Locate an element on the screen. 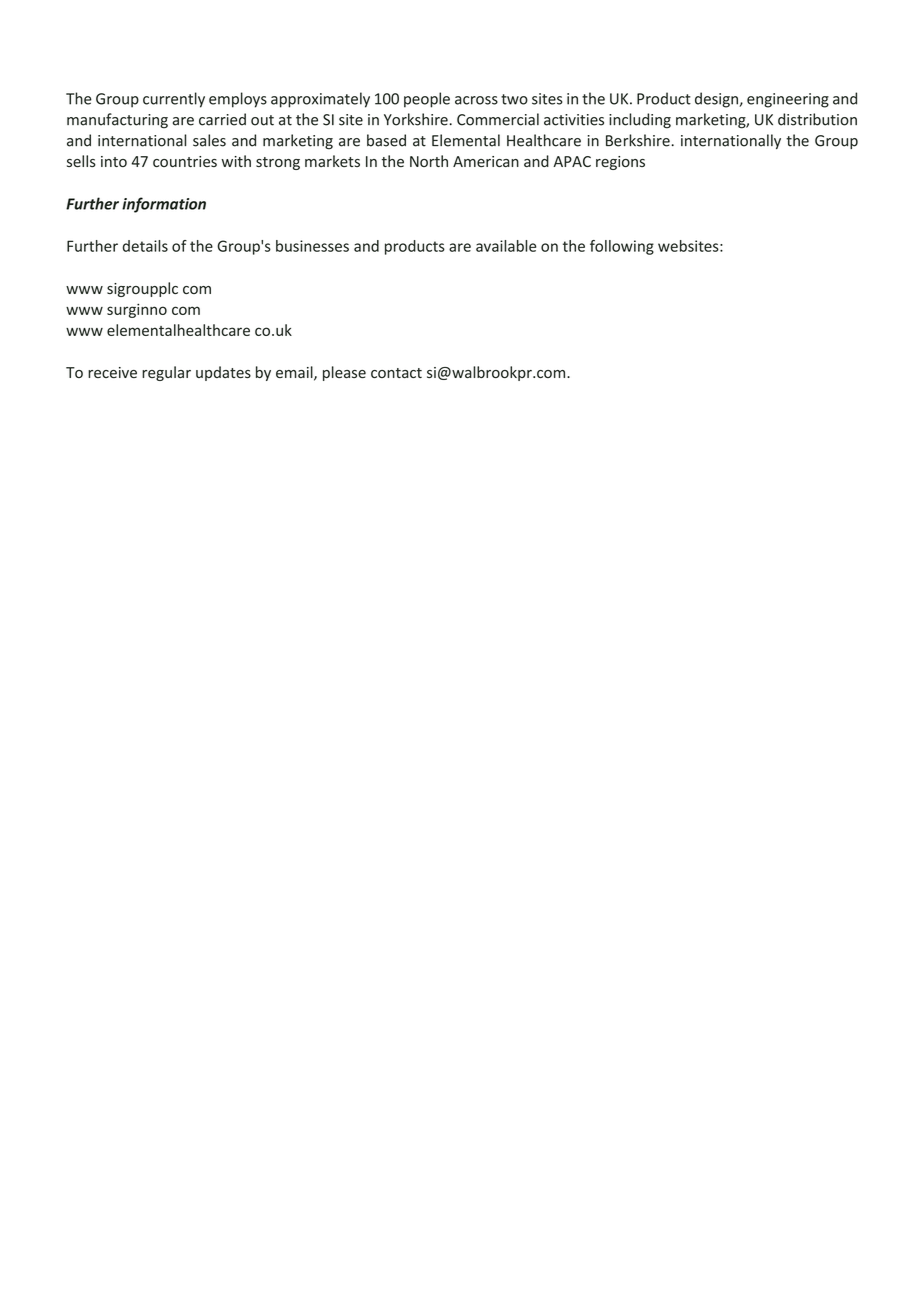 The width and height of the screenshot is (924, 1309). details is located at coordinates (145, 246).
